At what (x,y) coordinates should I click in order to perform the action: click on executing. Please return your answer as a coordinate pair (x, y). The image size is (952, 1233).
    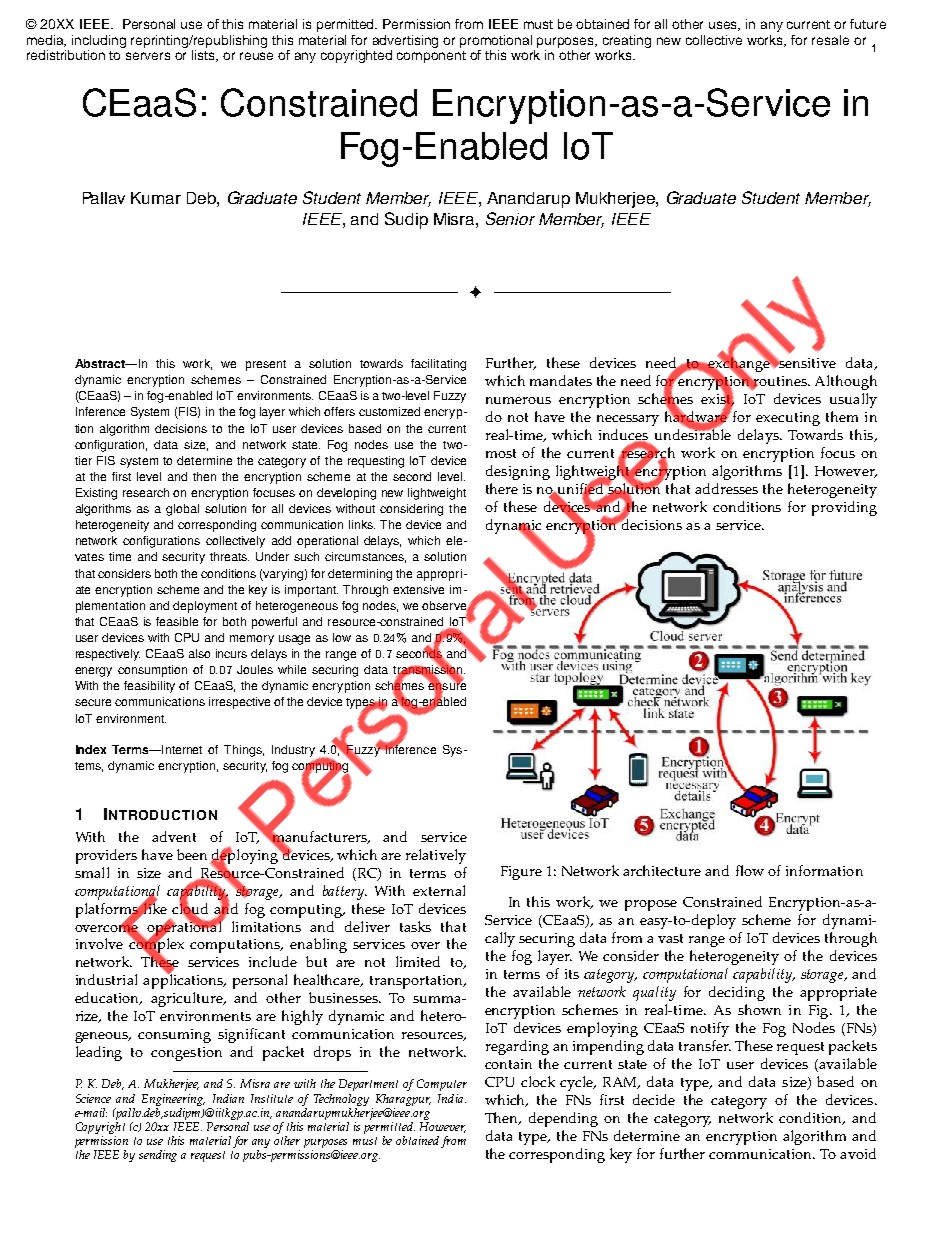
    Looking at the image, I should click on (788, 419).
